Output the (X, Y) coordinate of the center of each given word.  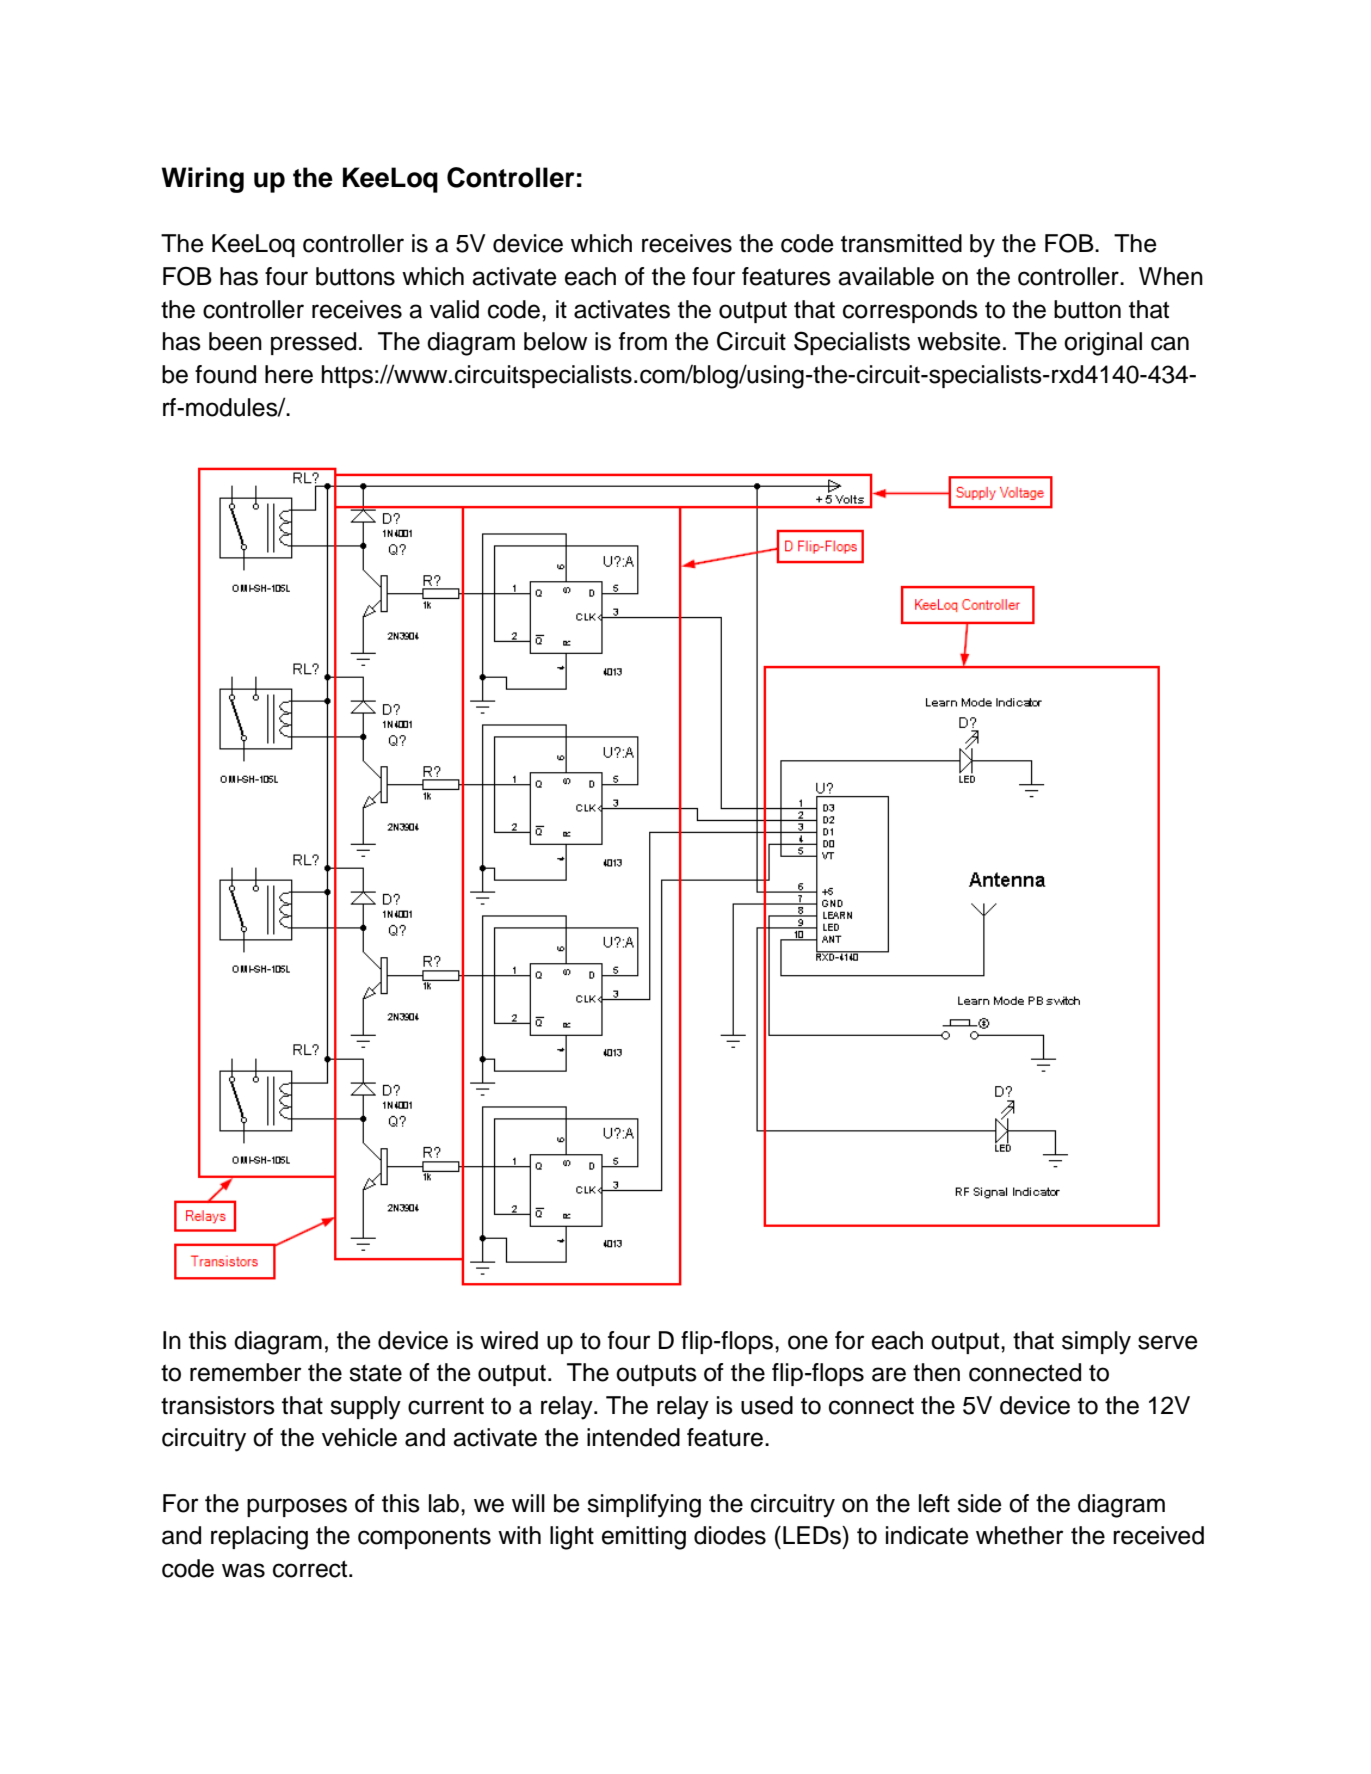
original (1103, 344)
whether (1020, 1535)
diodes (730, 1535)
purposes (297, 1507)
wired (509, 1340)
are (889, 1374)
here (289, 374)
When (1171, 276)
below (555, 341)
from (643, 341)
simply (1096, 1343)
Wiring (203, 180)
